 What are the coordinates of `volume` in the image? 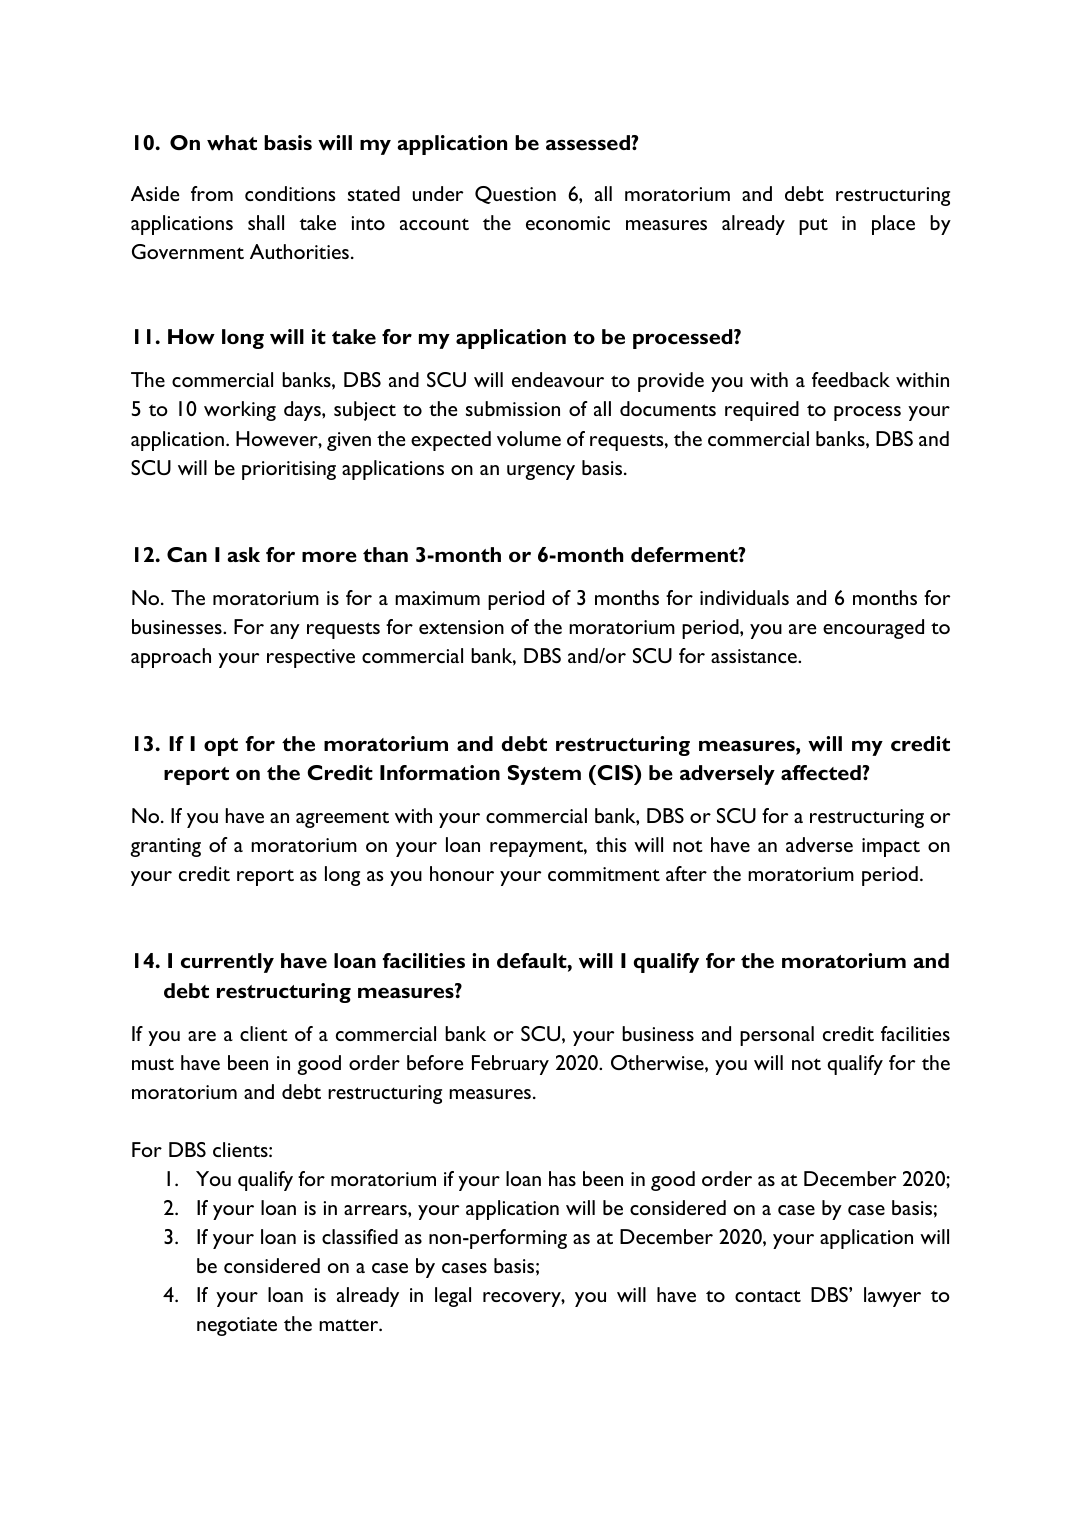 It's located at (529, 438).
